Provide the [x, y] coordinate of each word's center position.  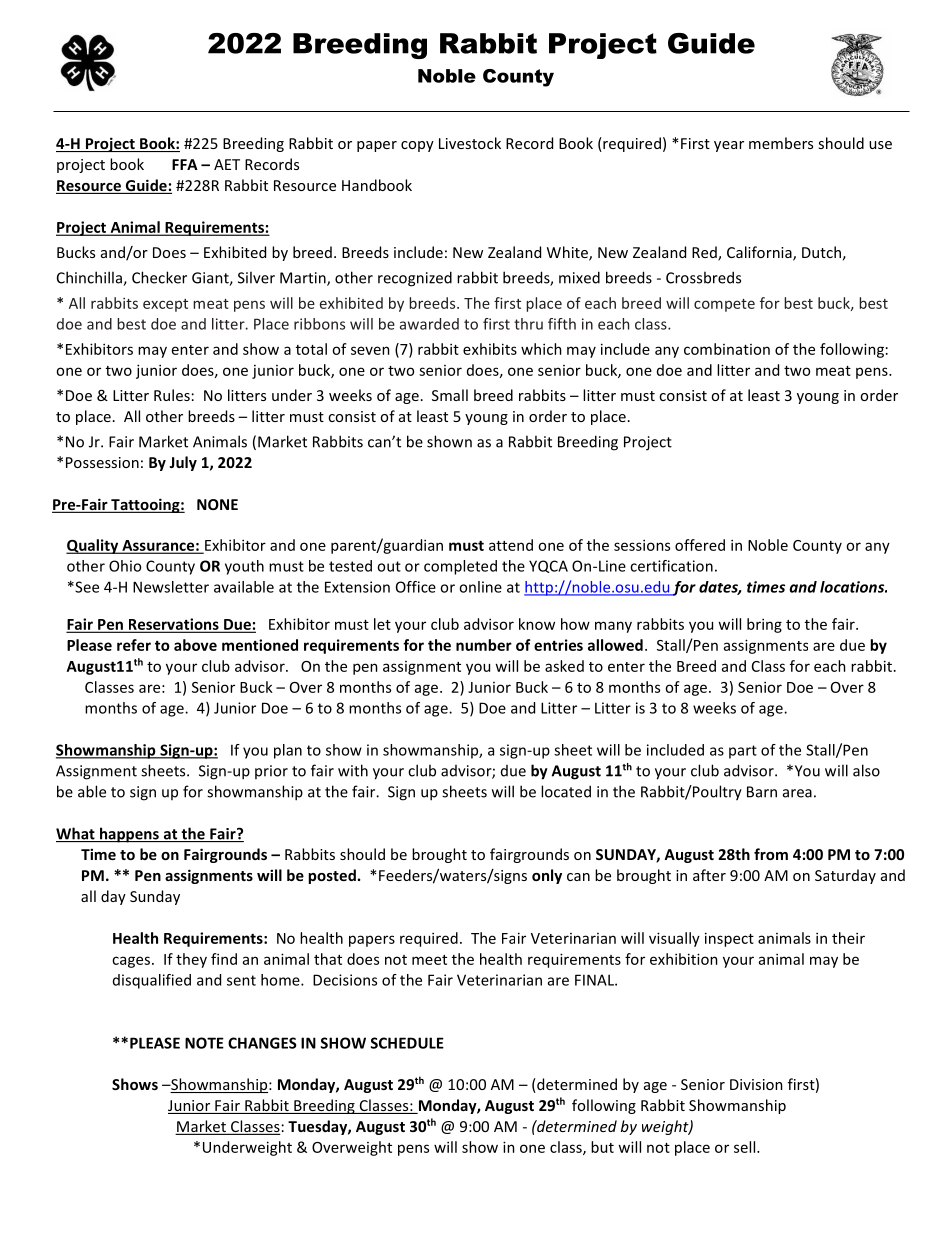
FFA [185, 164]
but [602, 1147]
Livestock [470, 143]
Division [756, 1084]
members [781, 143]
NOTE [204, 1043]
